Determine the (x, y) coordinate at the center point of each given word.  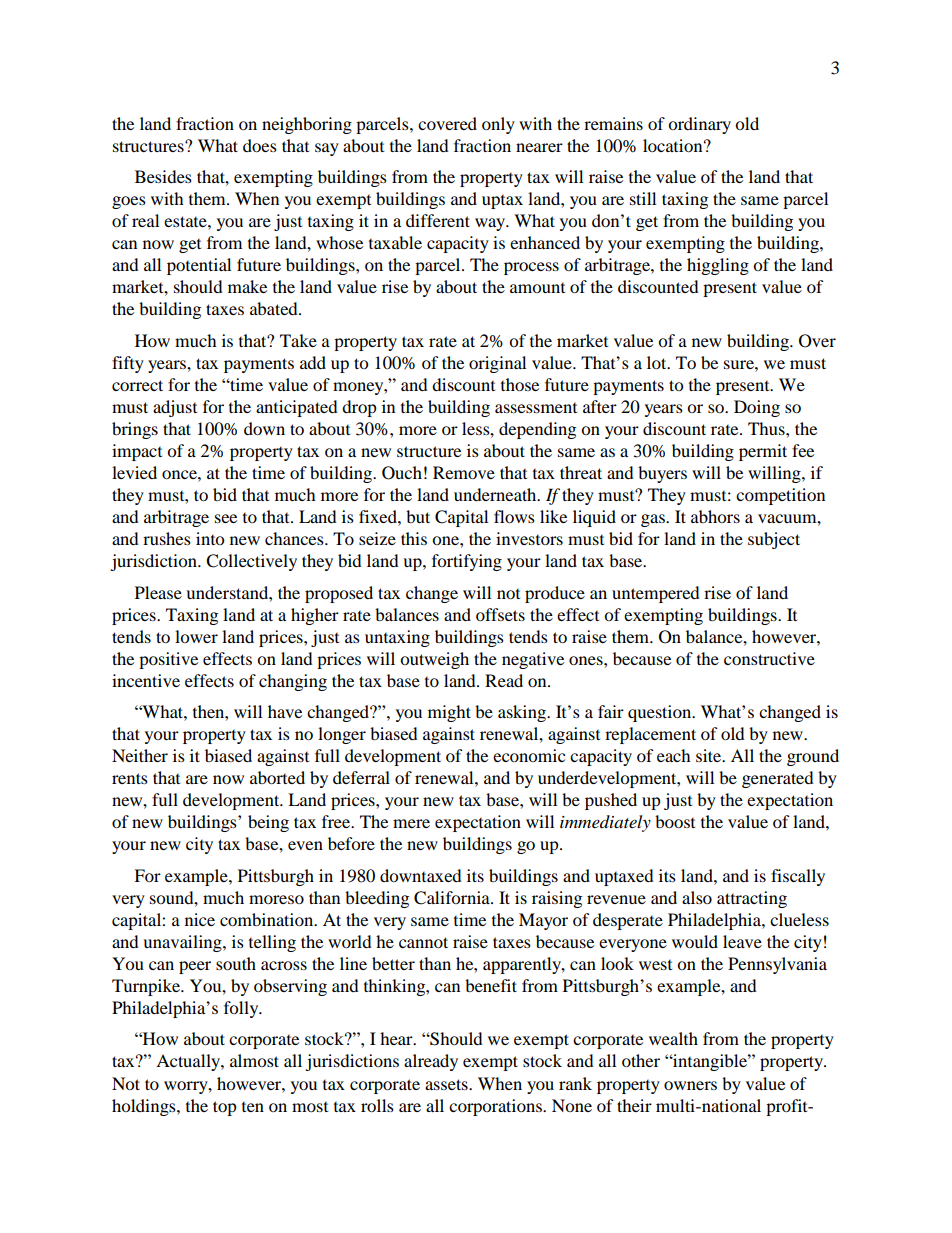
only (498, 125)
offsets (500, 614)
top (225, 1108)
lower (196, 636)
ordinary (699, 125)
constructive (769, 658)
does (260, 145)
